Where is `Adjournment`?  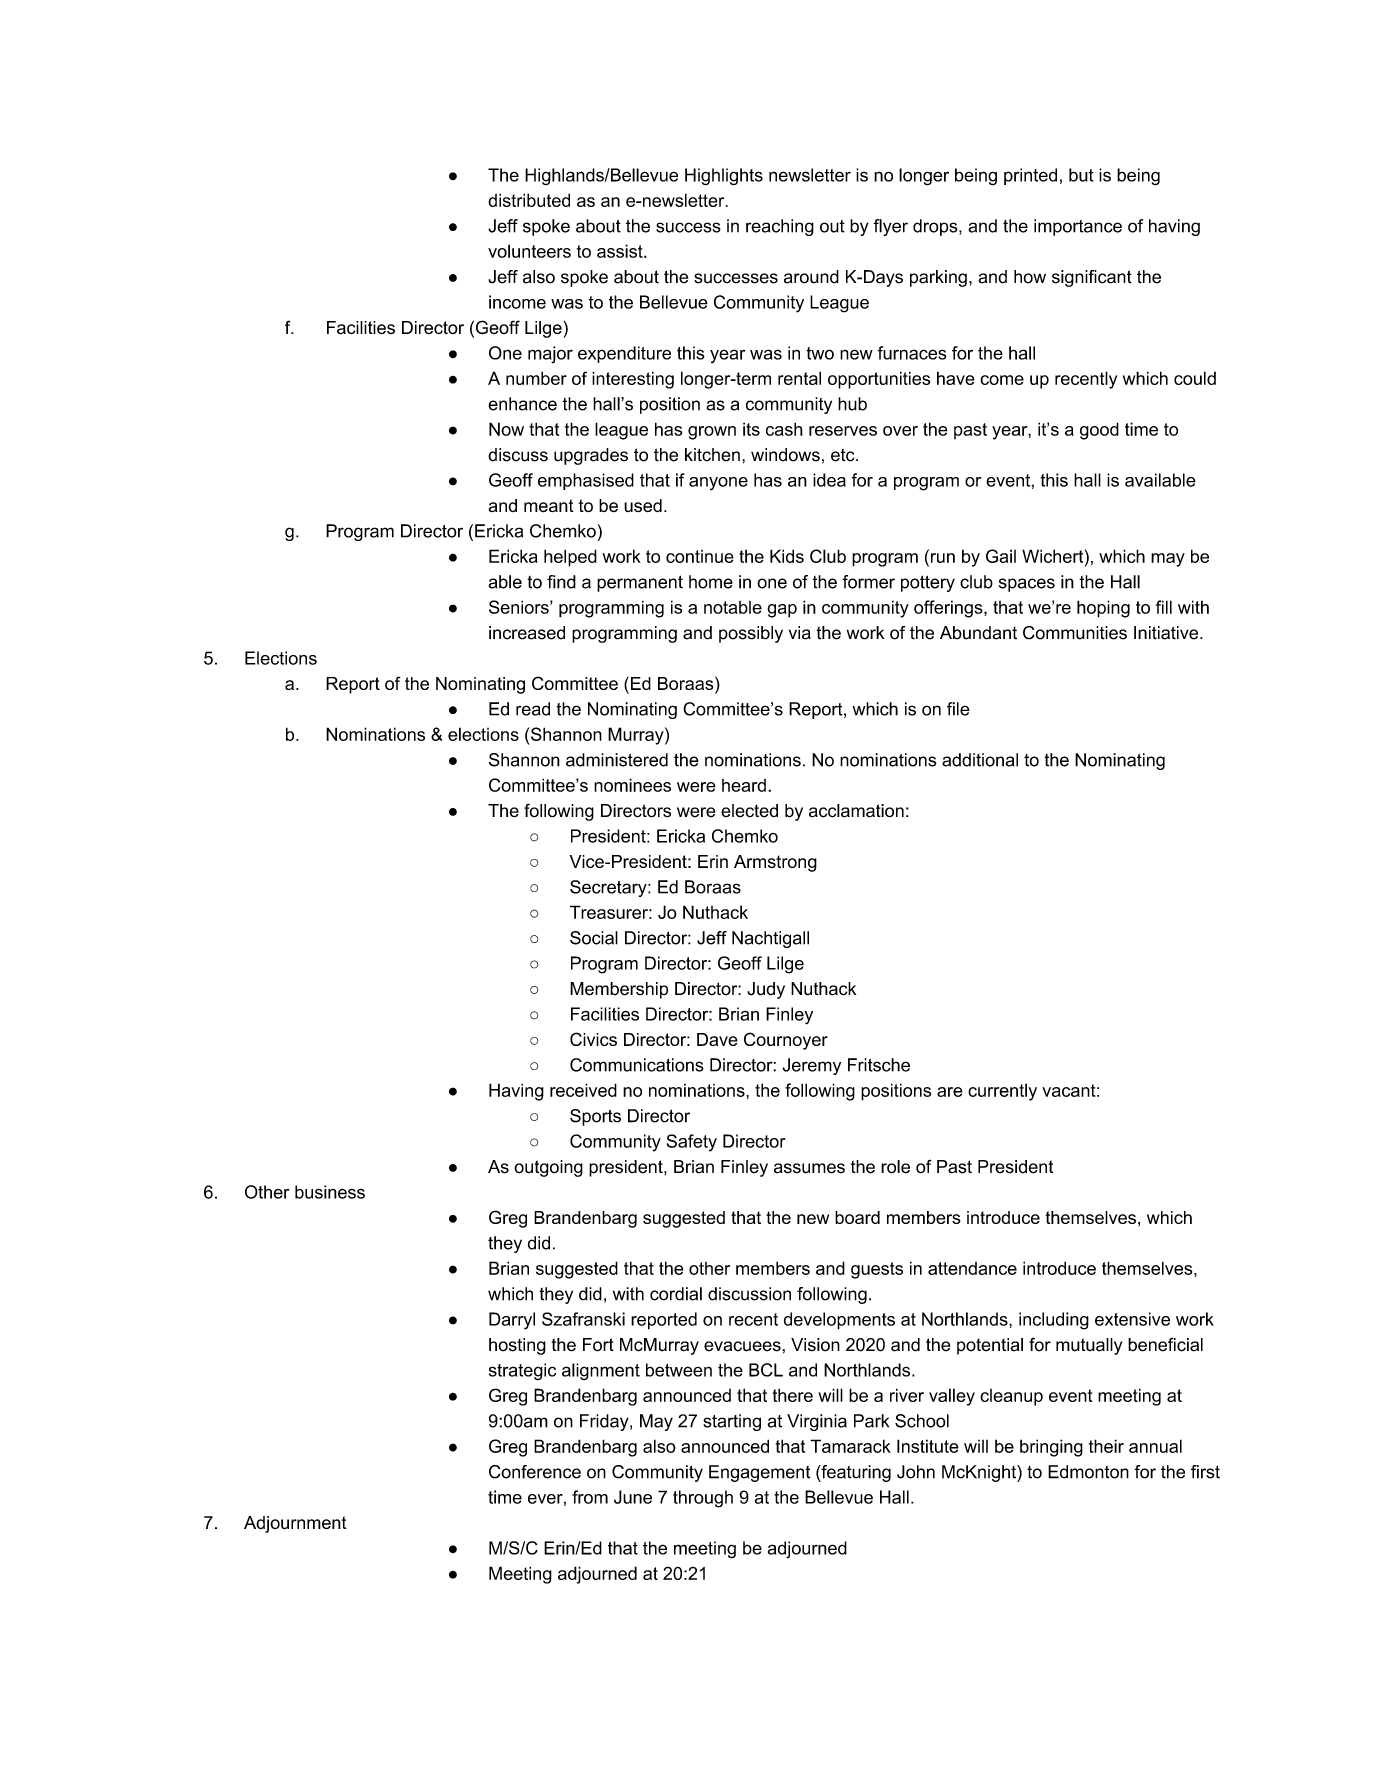
Adjournment is located at coordinates (295, 1524).
